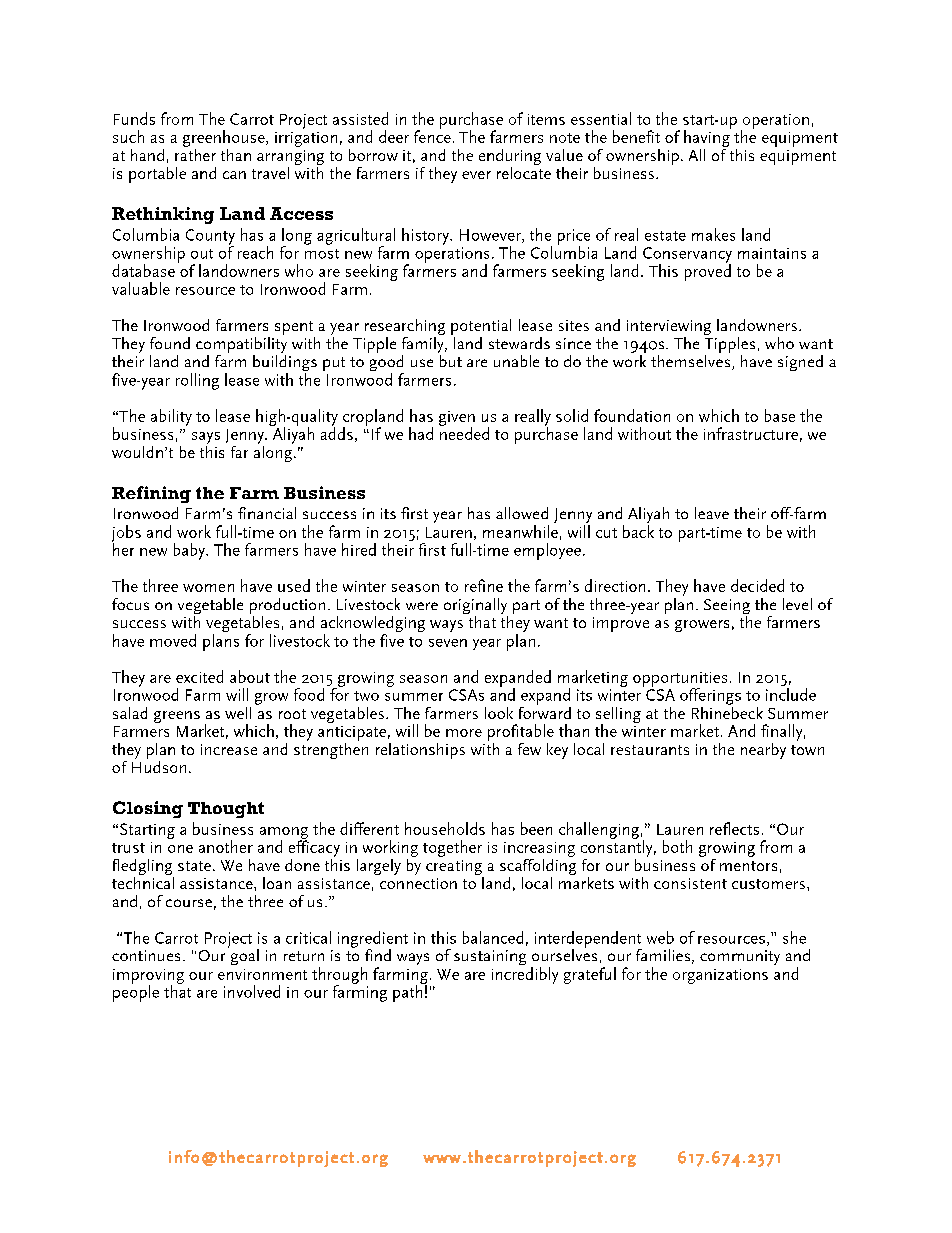 This screenshot has height=1233, width=952. Describe the element at coordinates (464, 432) in the screenshot. I see `needed` at that location.
